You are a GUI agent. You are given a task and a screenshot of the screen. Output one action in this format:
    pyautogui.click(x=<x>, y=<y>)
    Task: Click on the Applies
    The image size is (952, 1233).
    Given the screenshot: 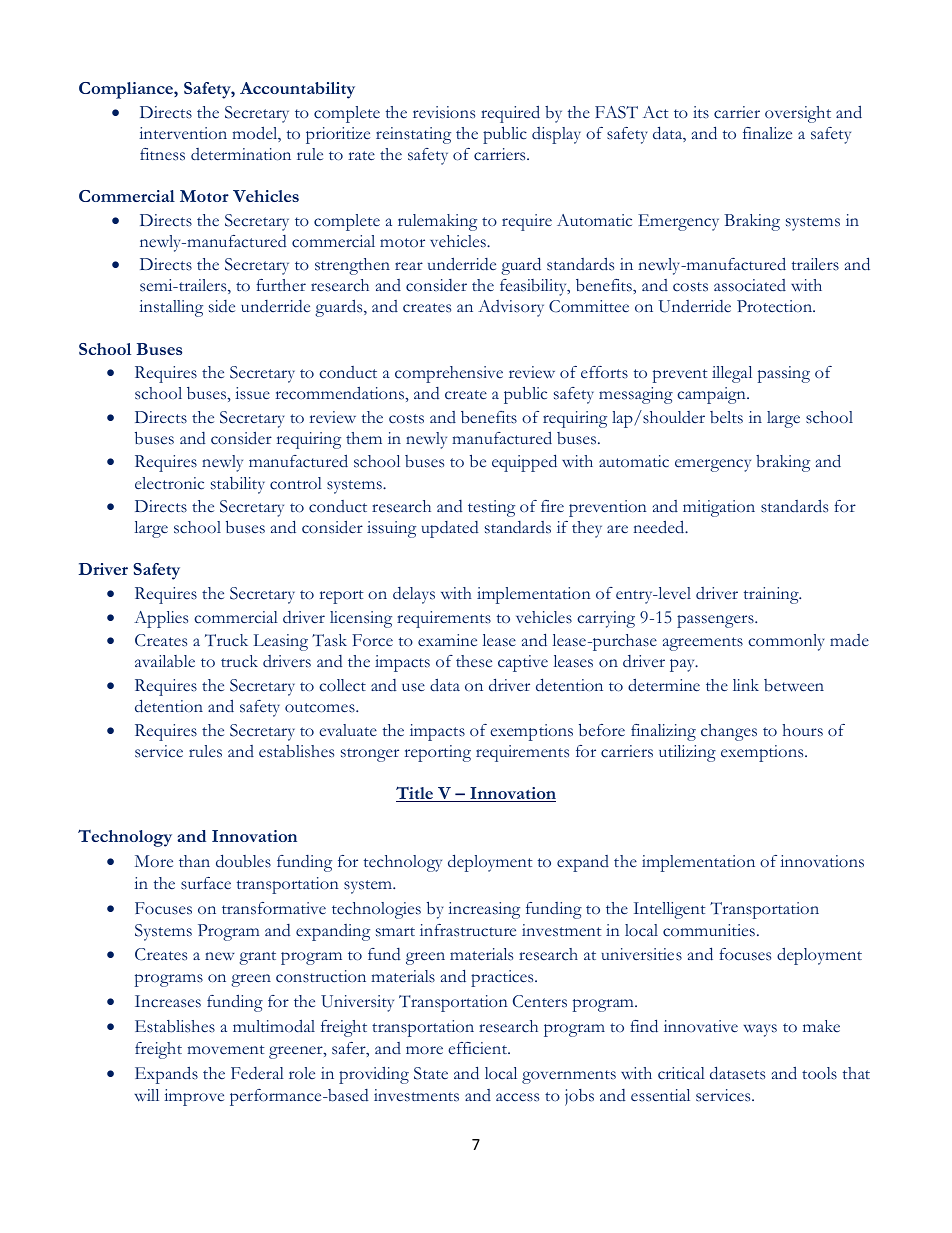 What is the action you would take?
    pyautogui.click(x=161, y=619)
